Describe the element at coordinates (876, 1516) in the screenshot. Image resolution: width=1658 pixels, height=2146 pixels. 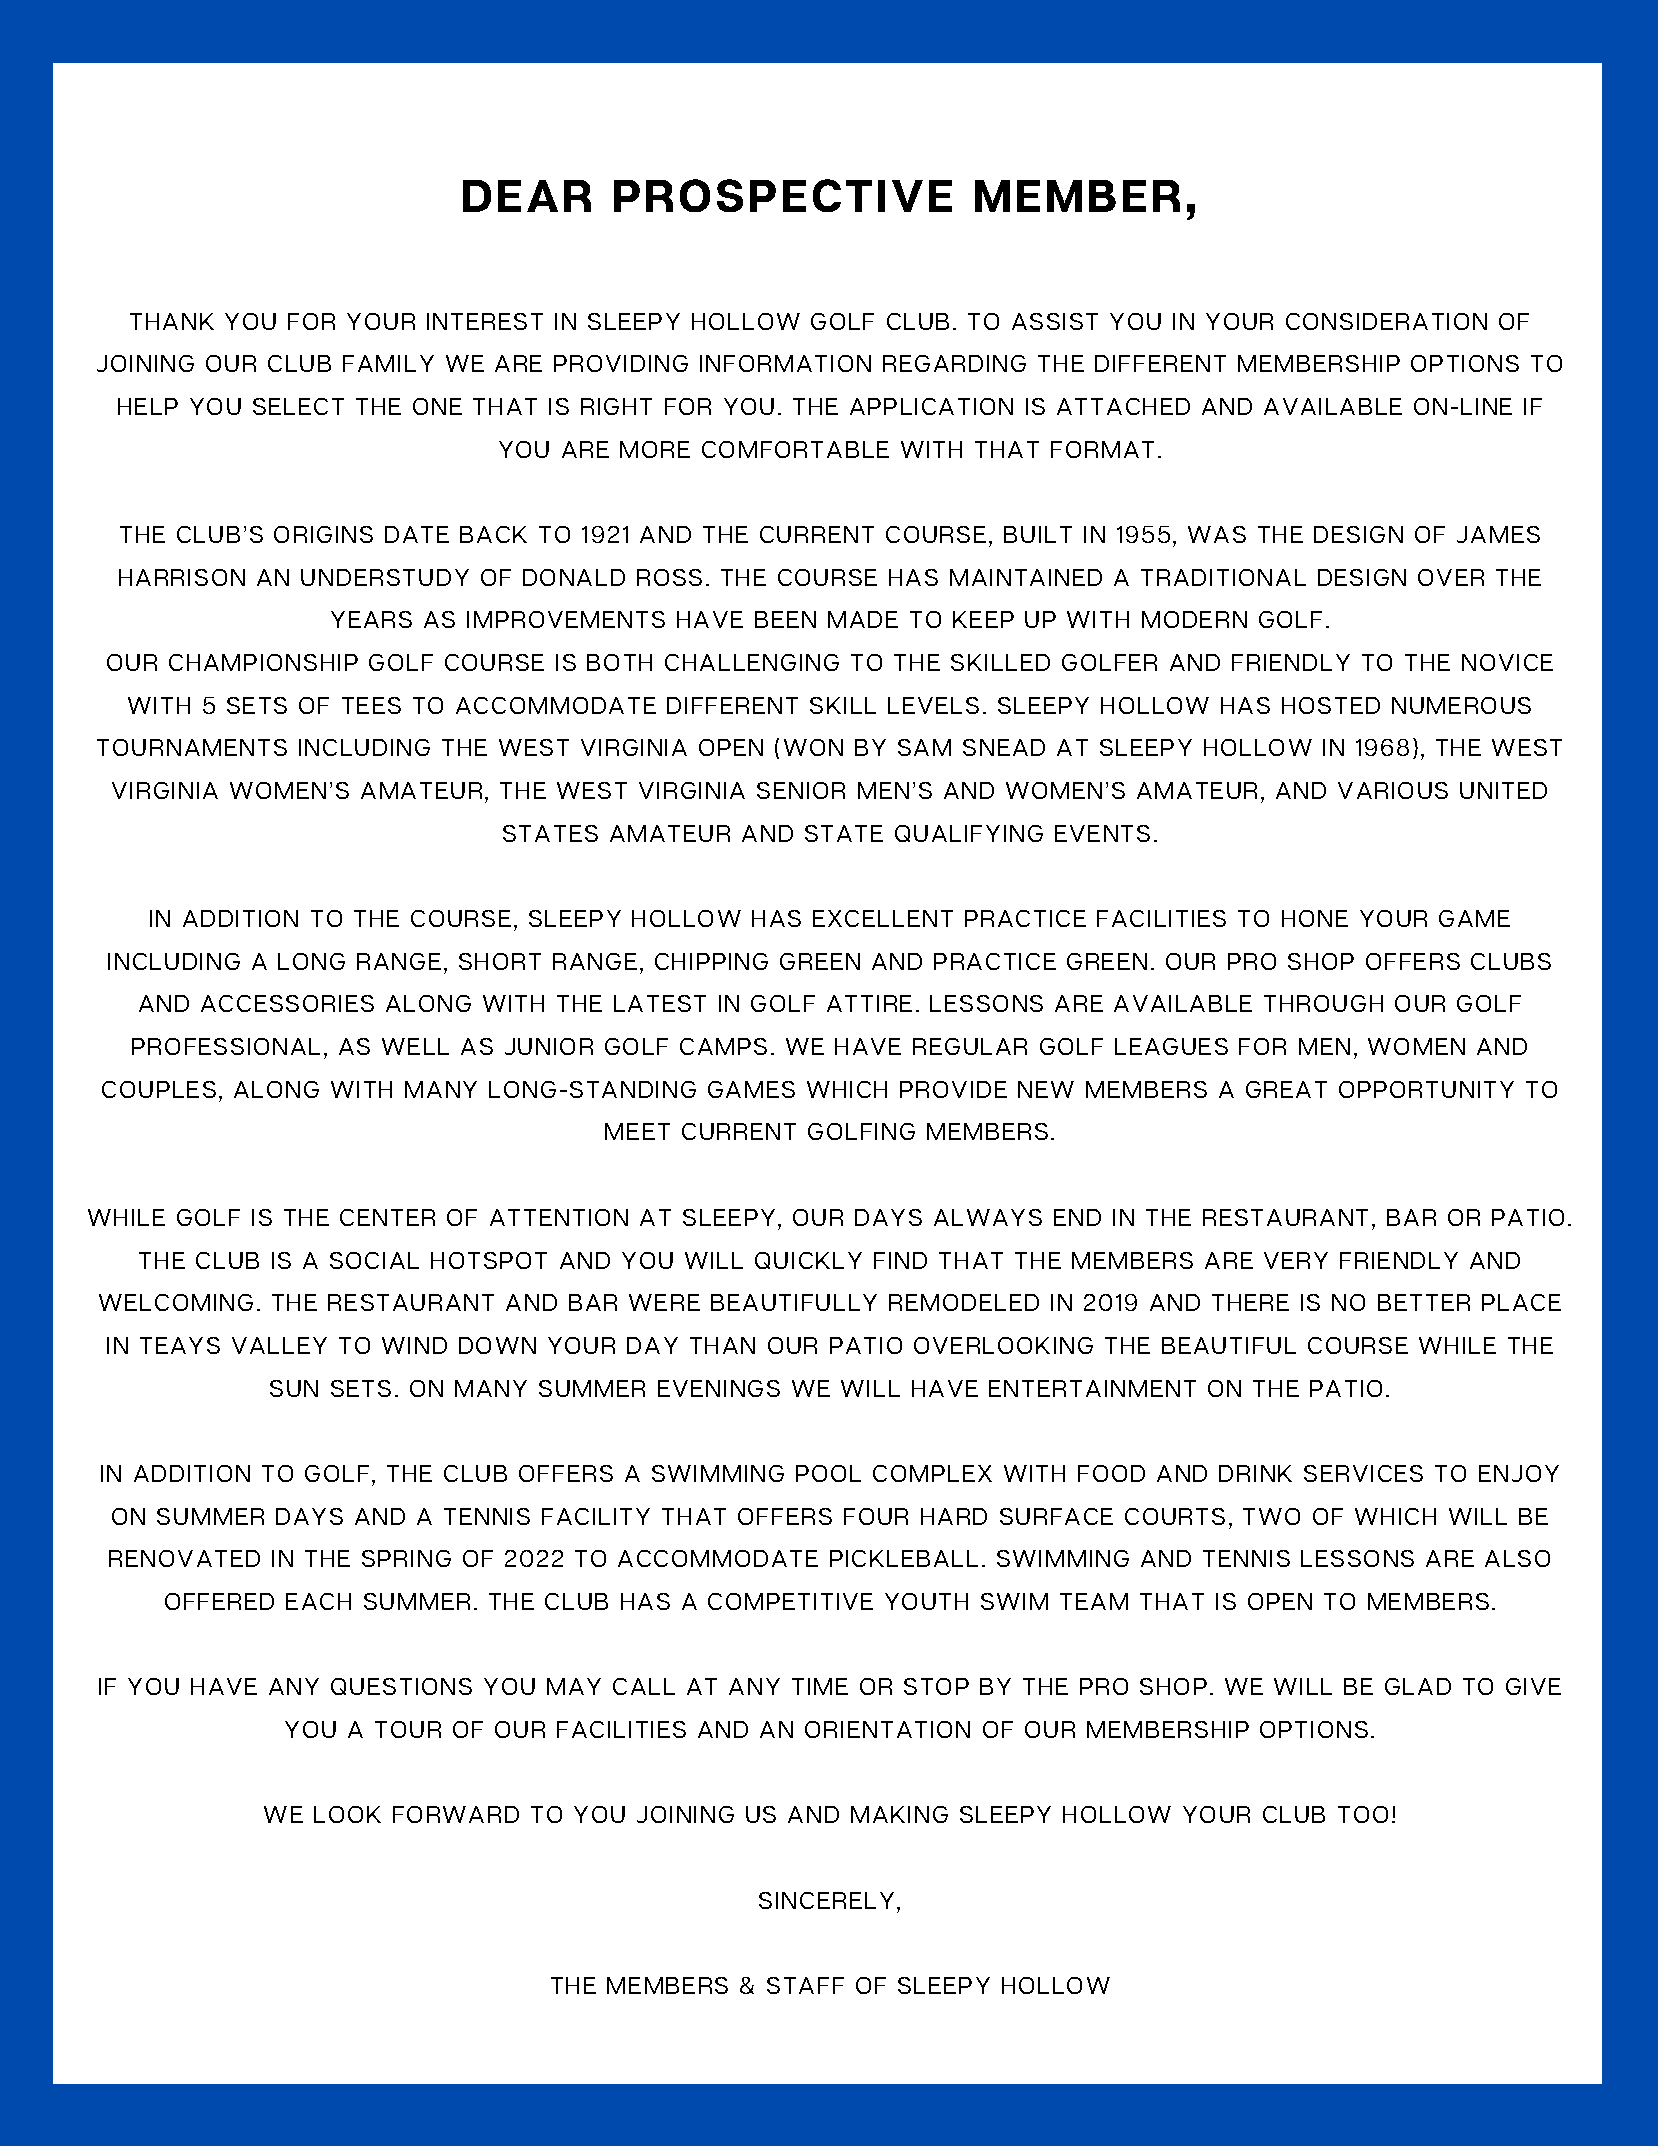
I see `FOUR` at that location.
